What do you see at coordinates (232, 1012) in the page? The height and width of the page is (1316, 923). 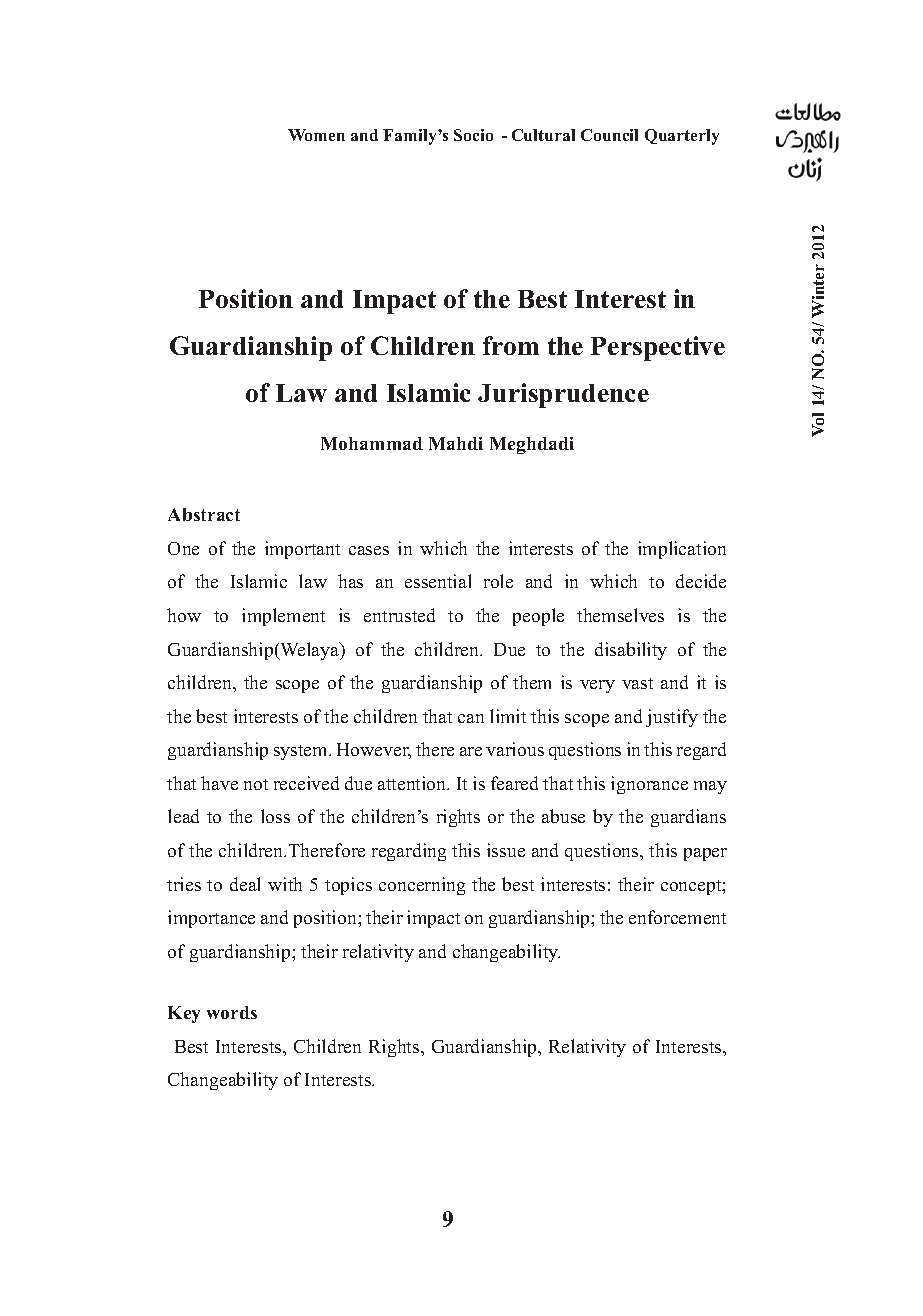 I see `words` at bounding box center [232, 1012].
